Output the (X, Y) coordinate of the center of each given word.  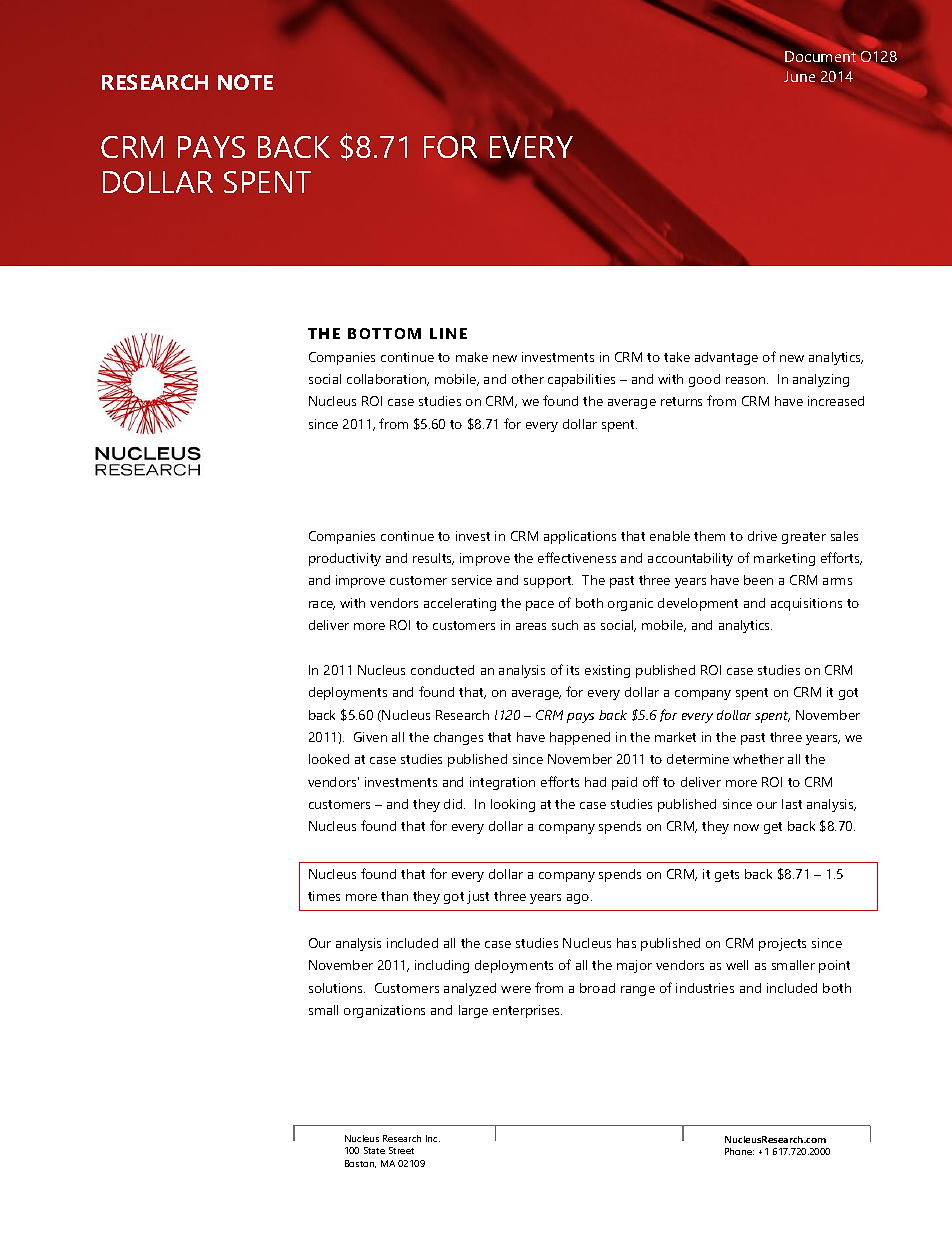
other (528, 379)
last (792, 804)
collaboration (388, 380)
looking (513, 805)
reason (747, 380)
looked (329, 759)
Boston (360, 1164)
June (799, 76)
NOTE (245, 82)
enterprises (527, 1011)
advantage (726, 358)
